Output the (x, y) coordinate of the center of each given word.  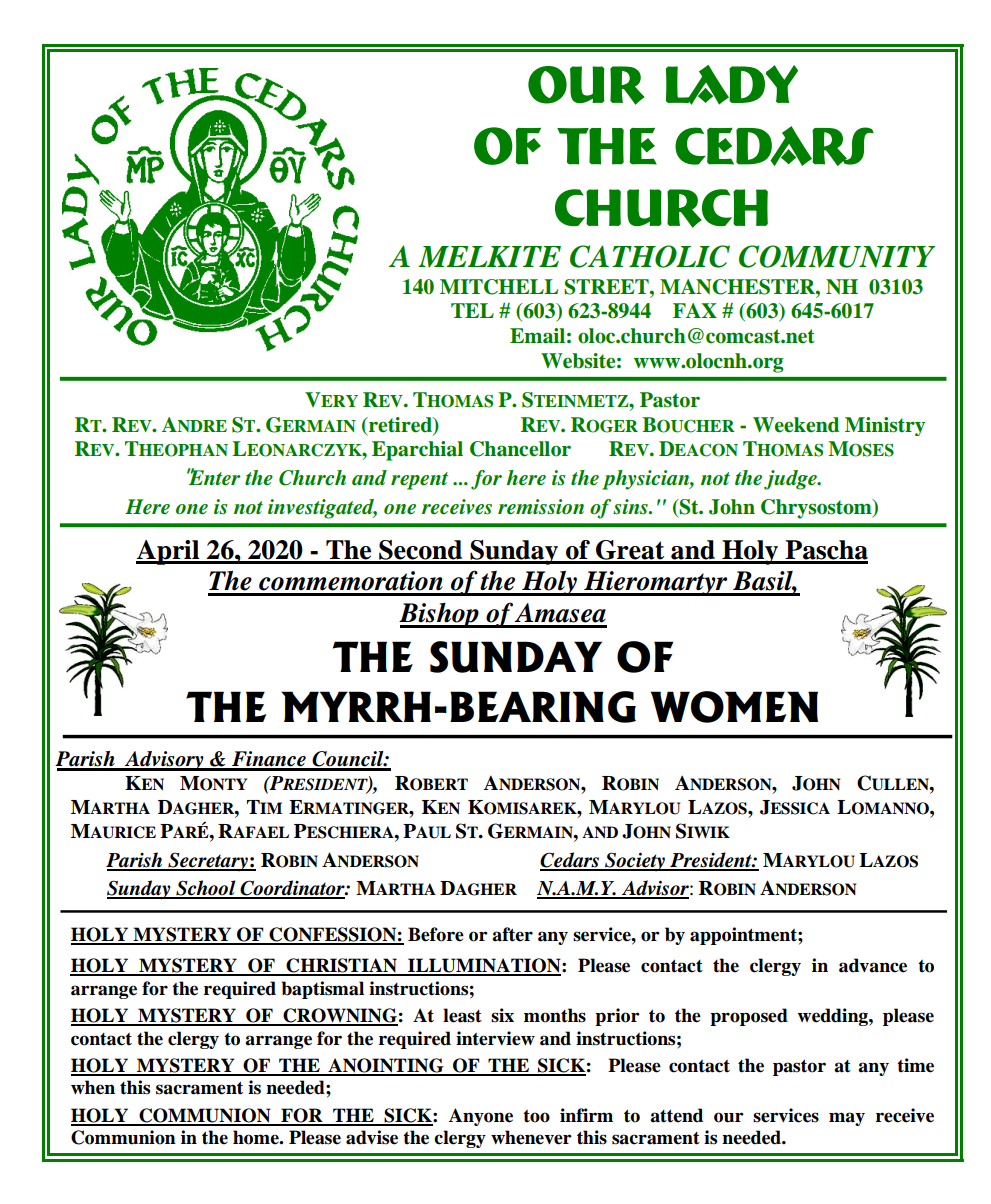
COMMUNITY (837, 256)
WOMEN (734, 707)
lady (732, 85)
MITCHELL (499, 287)
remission (541, 507)
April (169, 552)
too (536, 1116)
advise (372, 1137)
